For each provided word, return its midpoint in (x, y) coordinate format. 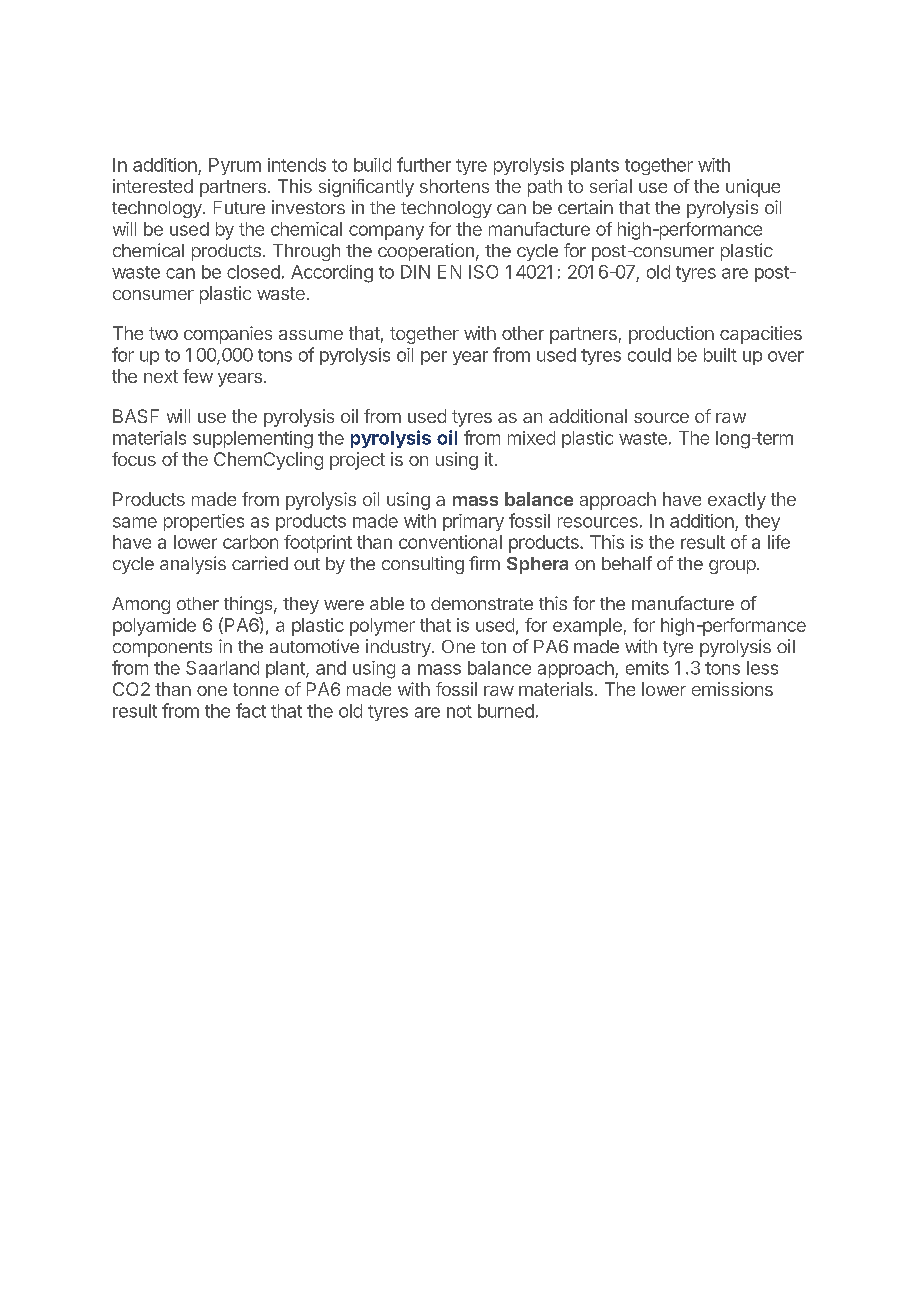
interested (153, 186)
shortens (454, 186)
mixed (531, 438)
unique (753, 188)
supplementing (253, 440)
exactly (737, 501)
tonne (256, 689)
